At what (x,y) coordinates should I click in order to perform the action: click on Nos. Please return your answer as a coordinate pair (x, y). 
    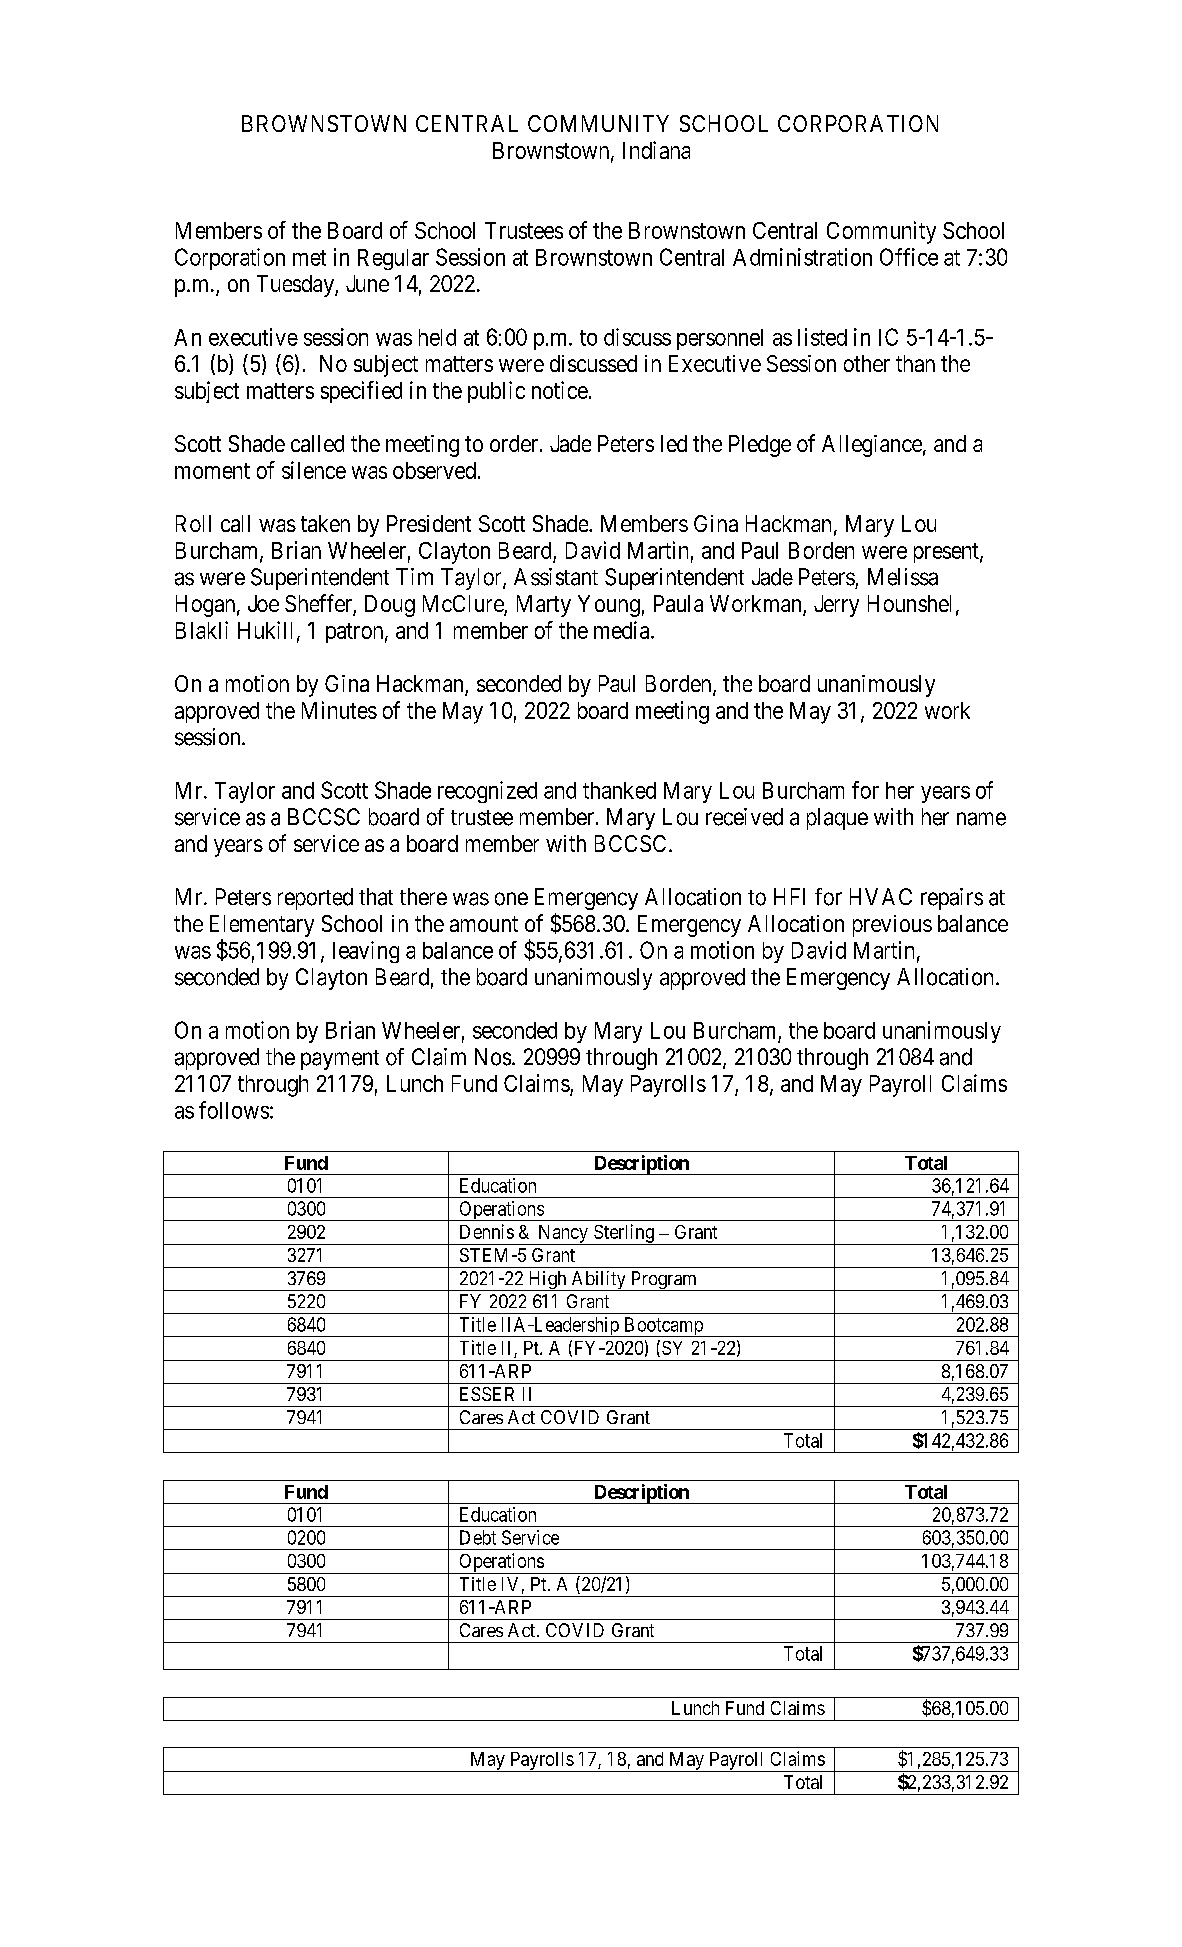
    Looking at the image, I should click on (493, 1057).
